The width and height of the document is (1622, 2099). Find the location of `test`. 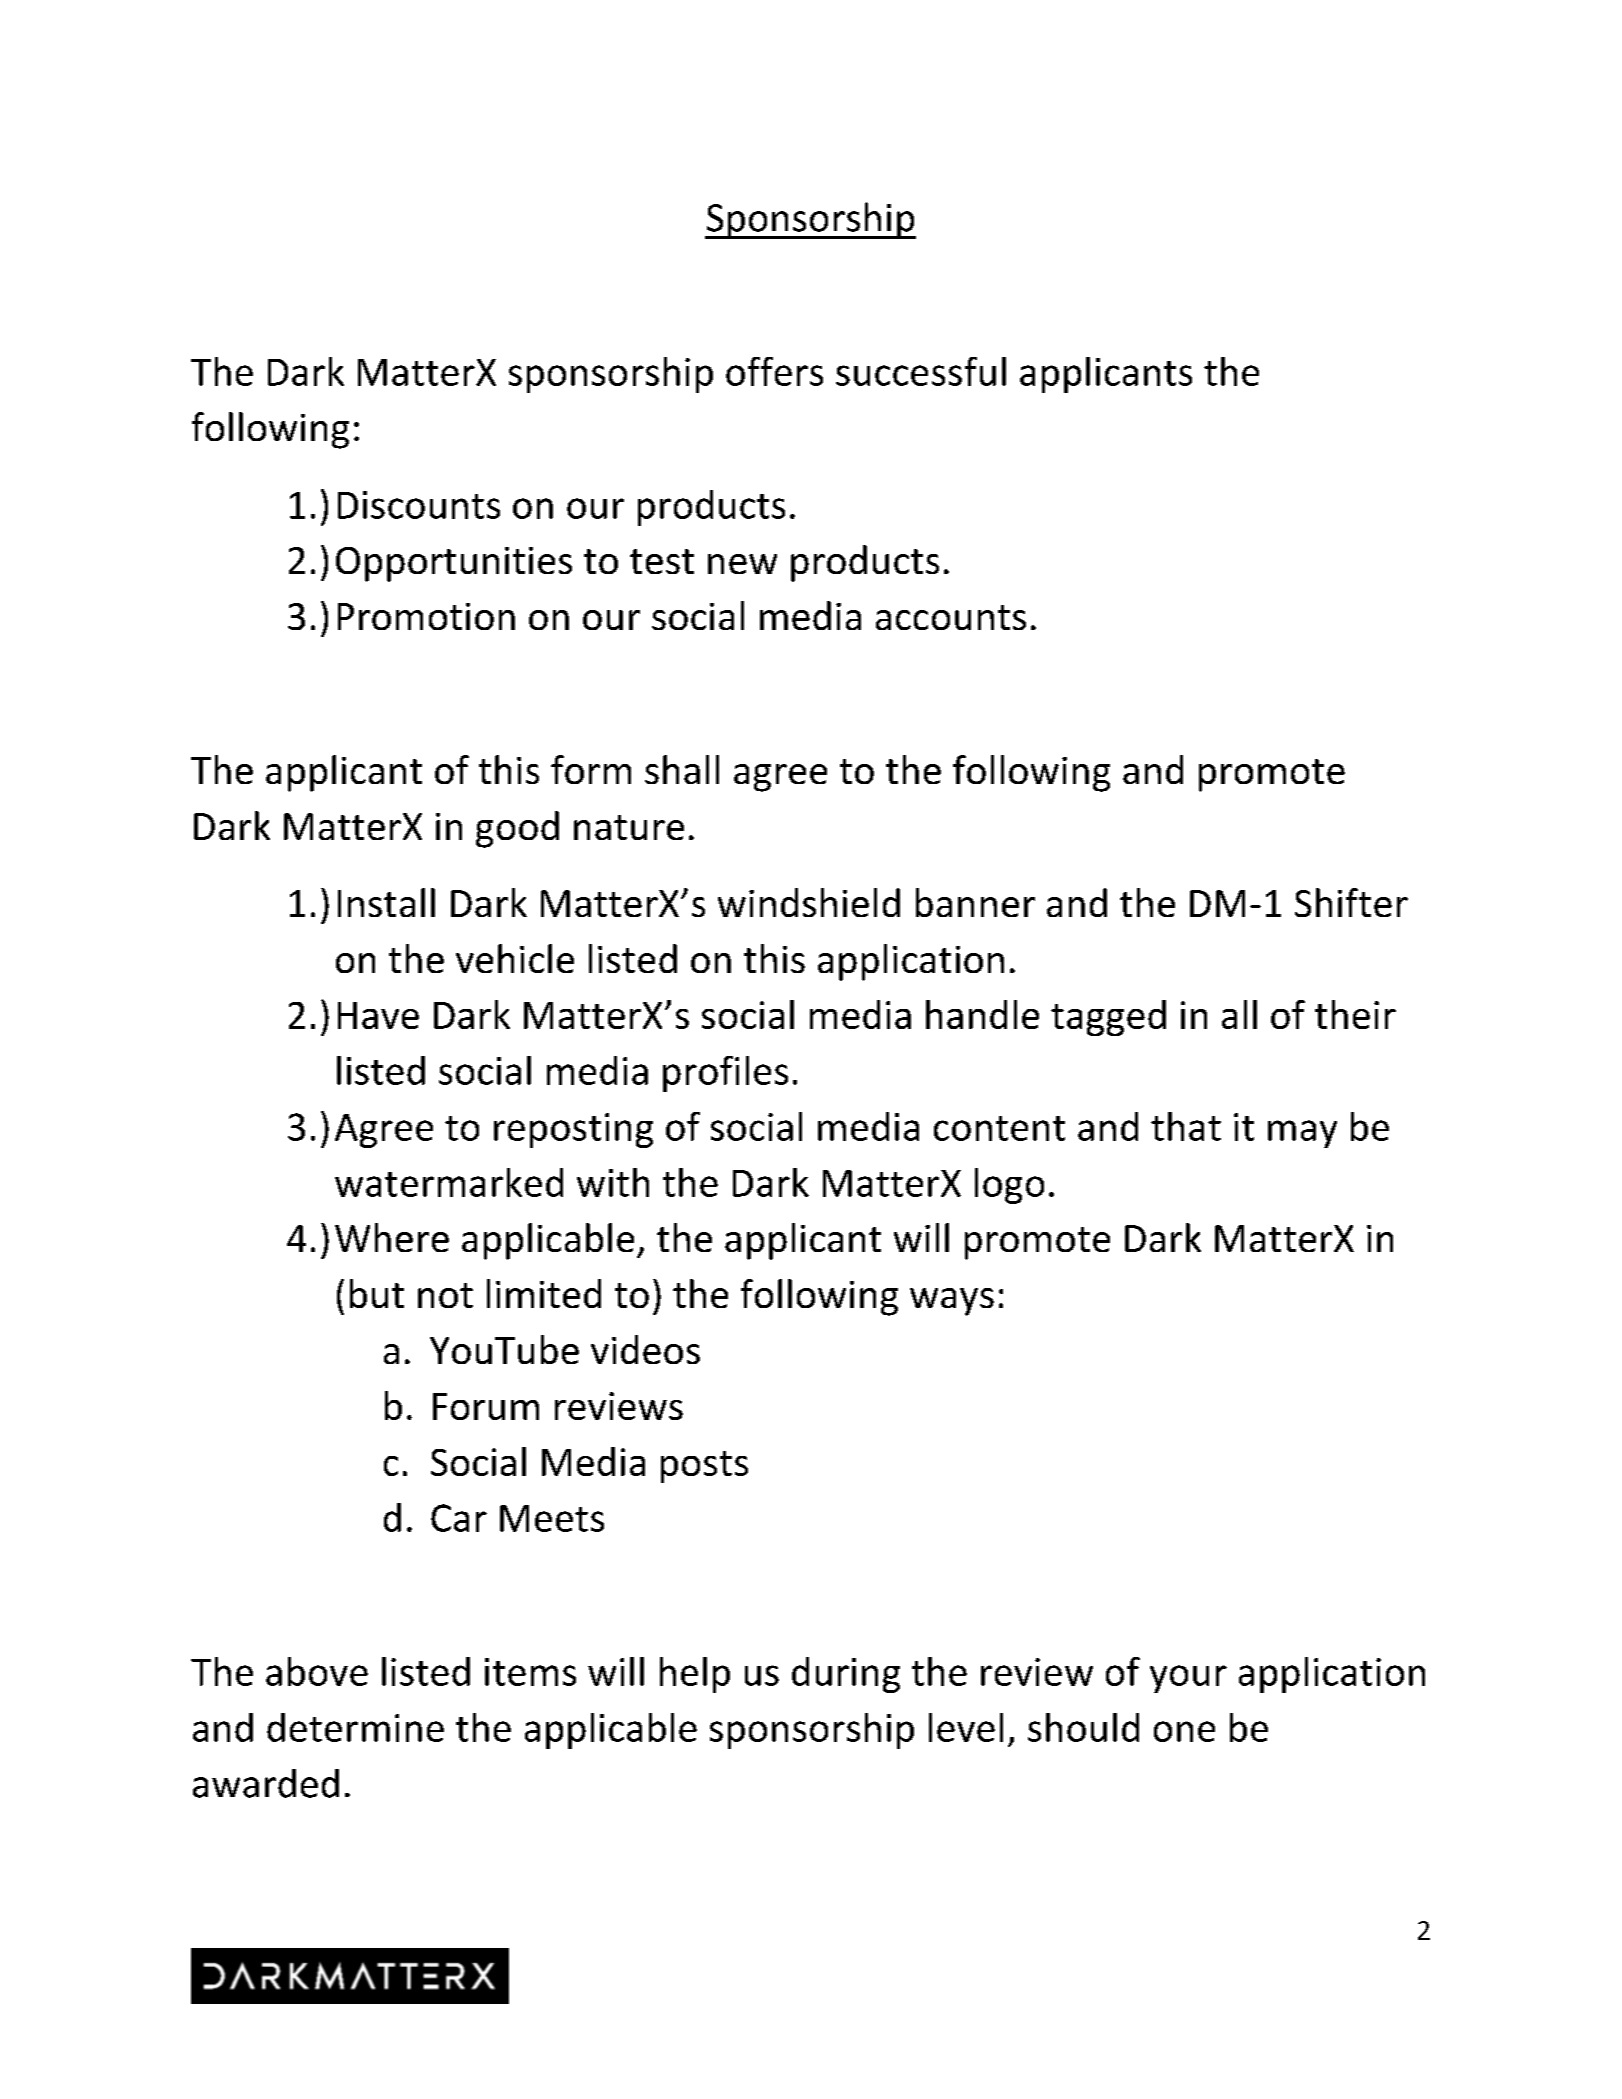

test is located at coordinates (662, 561).
